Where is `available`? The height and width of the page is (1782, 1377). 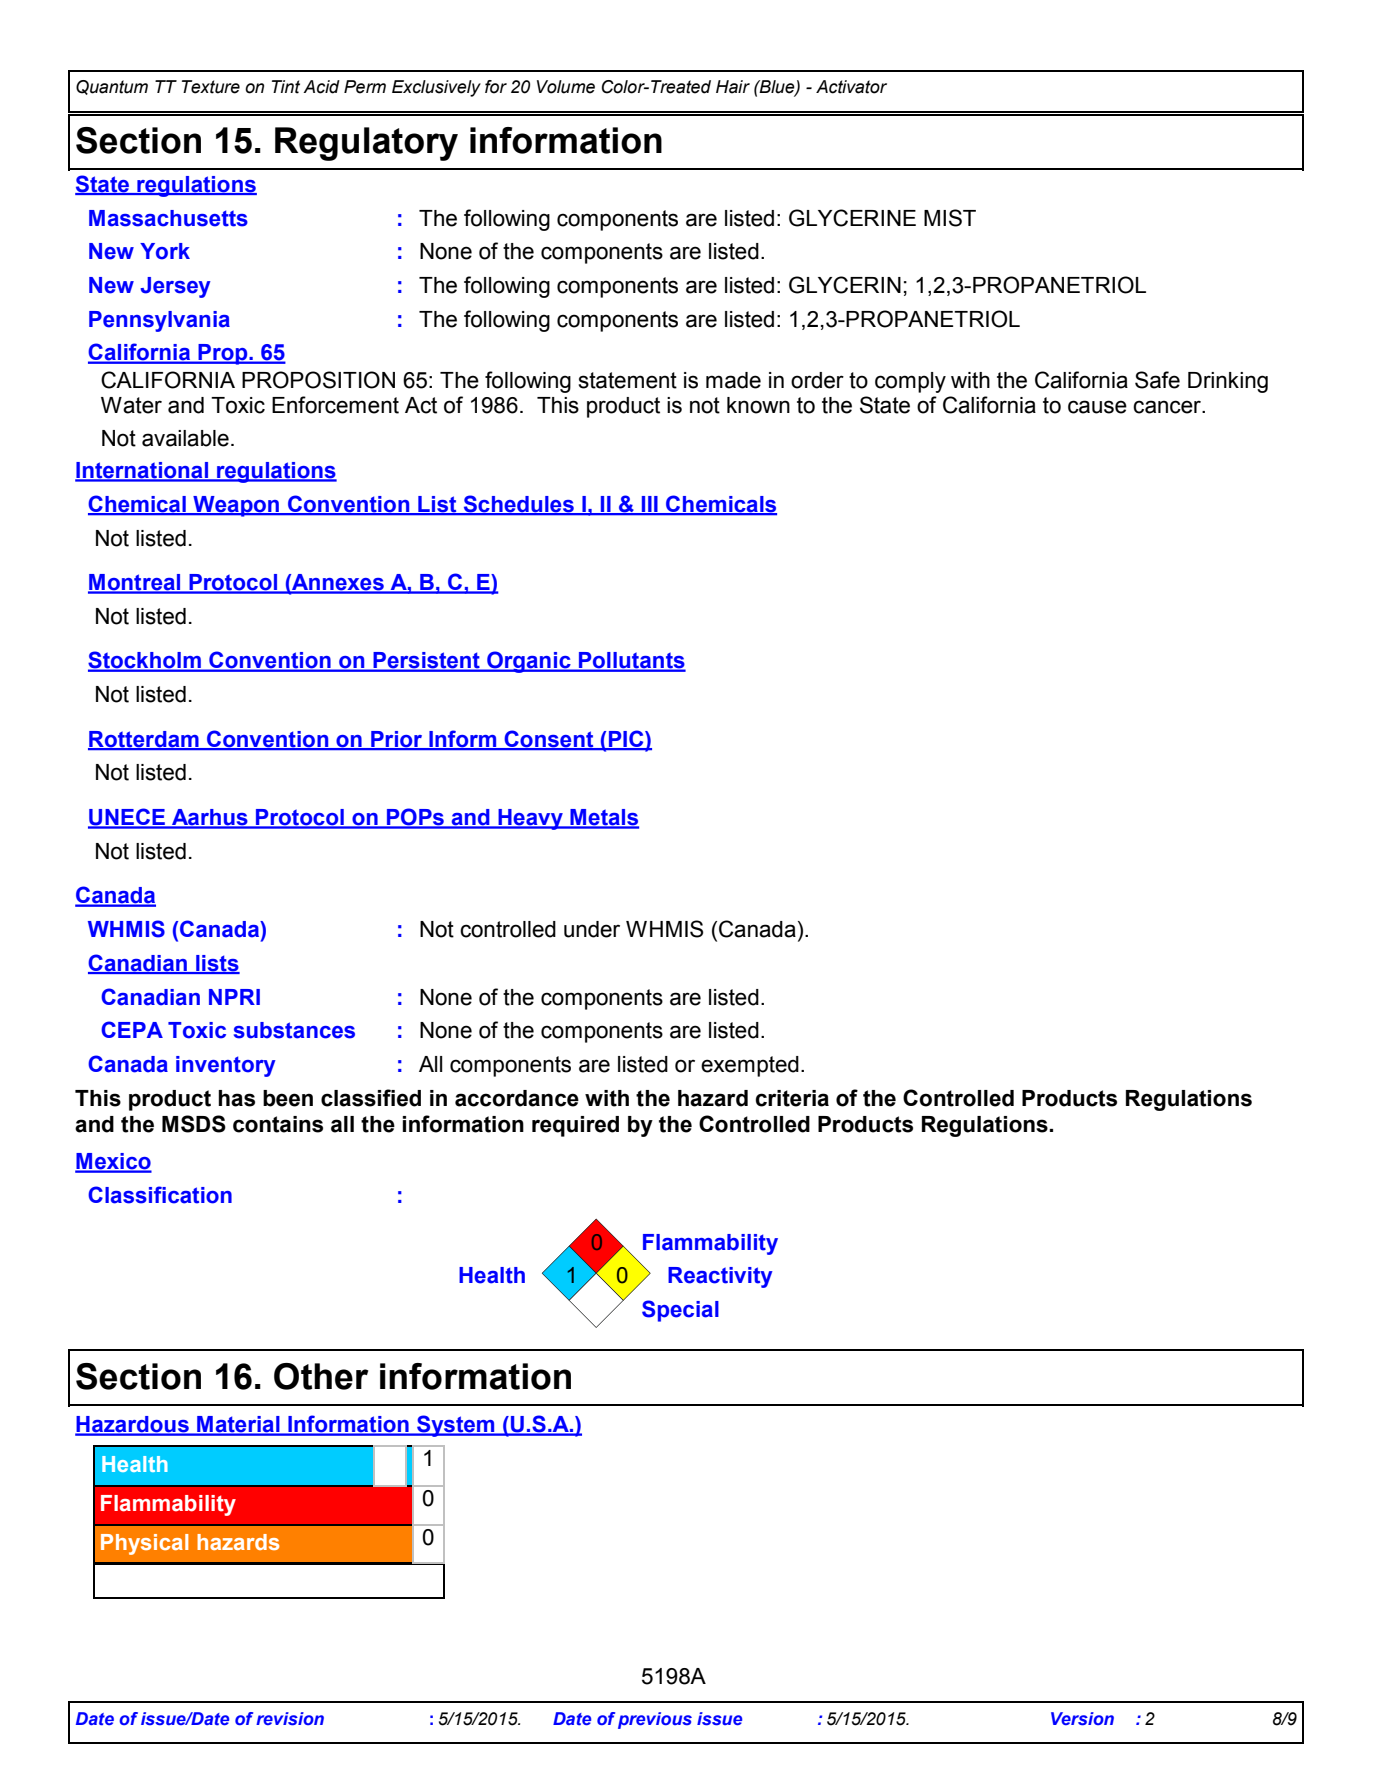
available is located at coordinates (185, 438).
